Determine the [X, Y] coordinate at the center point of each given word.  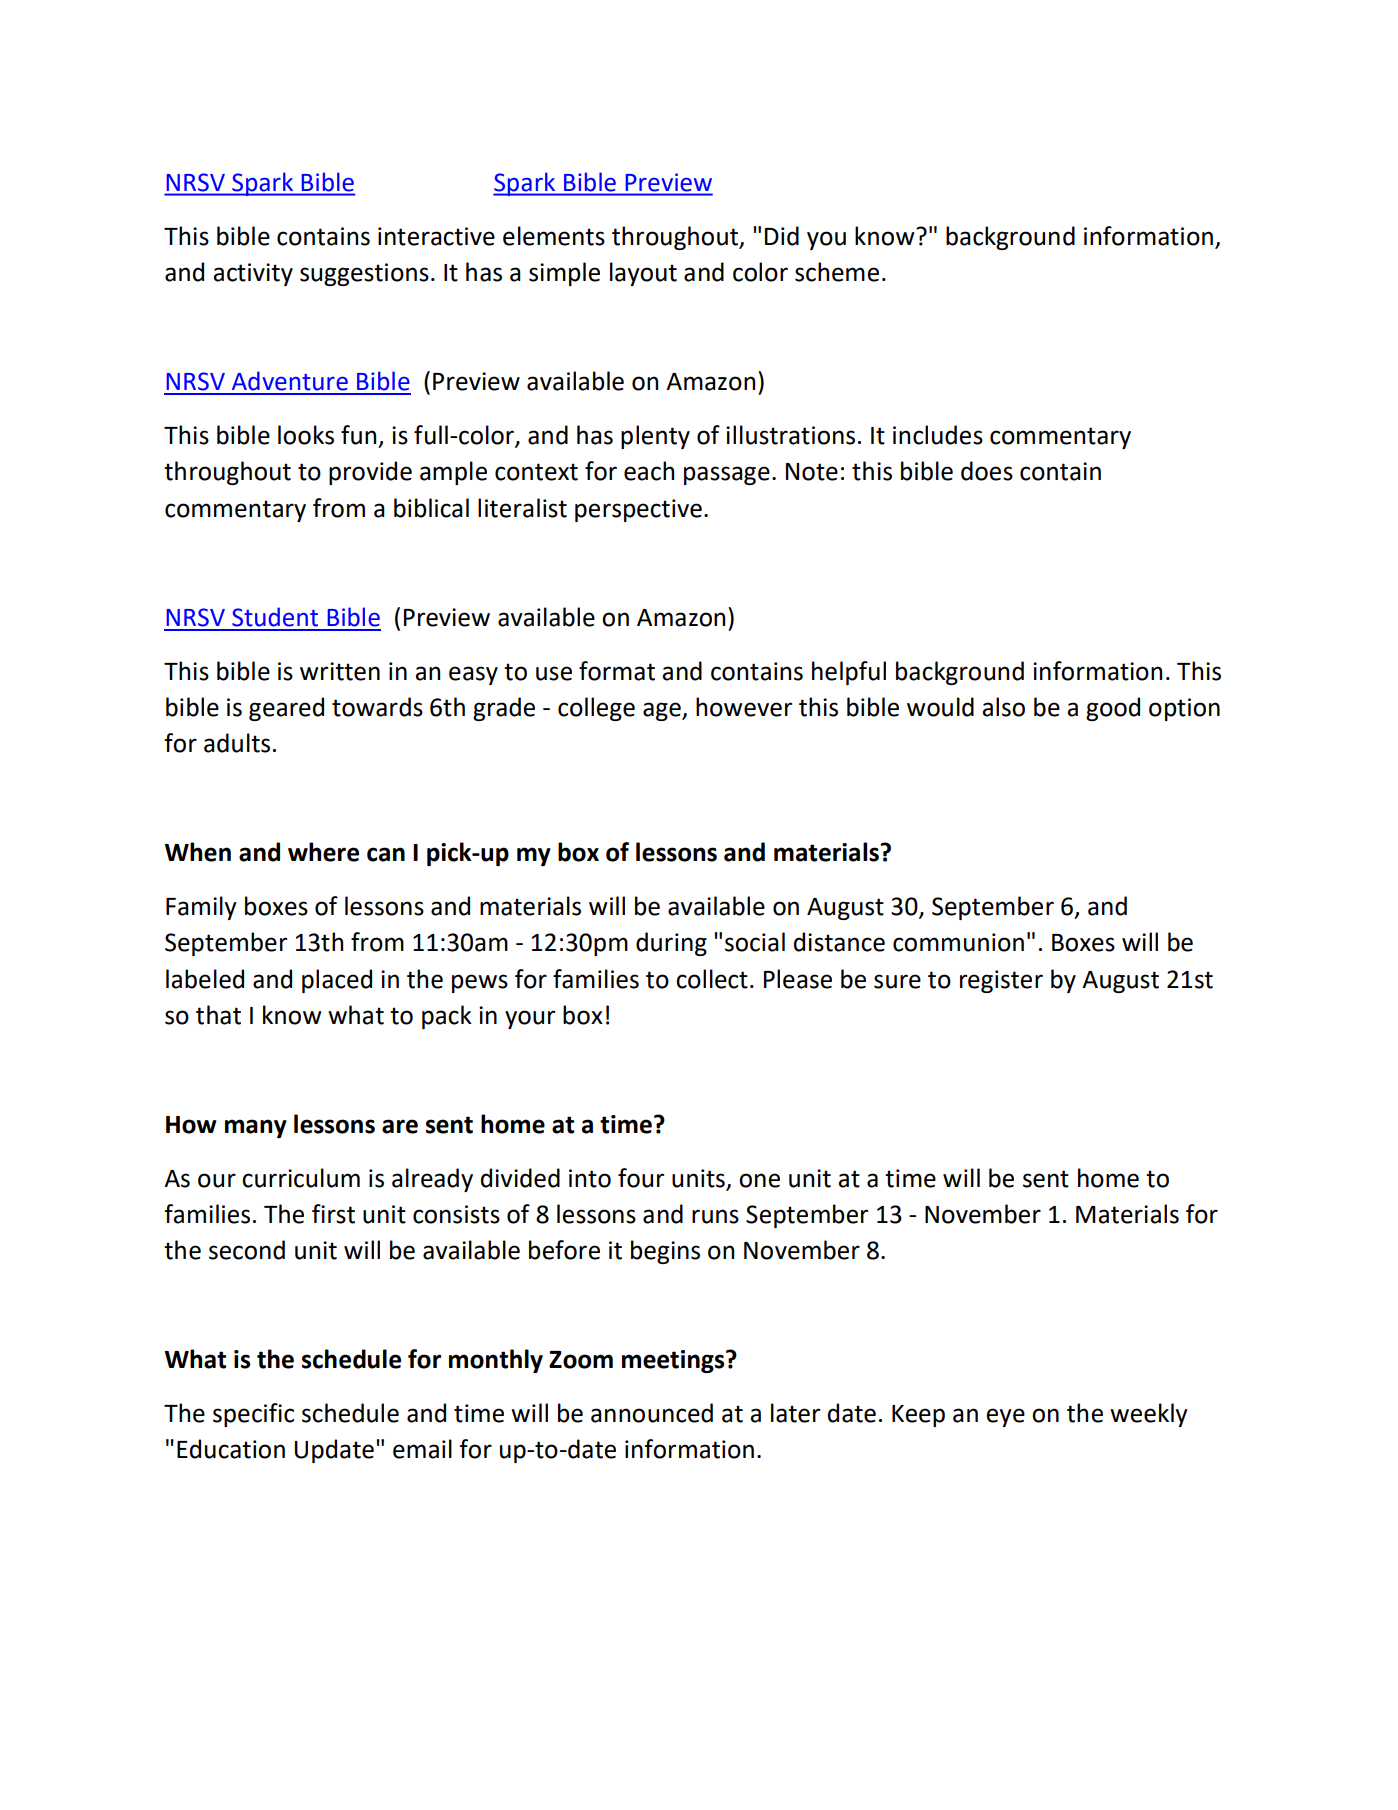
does [987, 471]
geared [286, 709]
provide [370, 473]
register [1001, 981]
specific [253, 1415]
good [1113, 709]
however [744, 707]
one [759, 1180]
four [641, 1178]
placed [337, 981]
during [671, 944]
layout [643, 274]
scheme [837, 272]
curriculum [301, 1178]
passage [727, 475]
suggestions [364, 274]
